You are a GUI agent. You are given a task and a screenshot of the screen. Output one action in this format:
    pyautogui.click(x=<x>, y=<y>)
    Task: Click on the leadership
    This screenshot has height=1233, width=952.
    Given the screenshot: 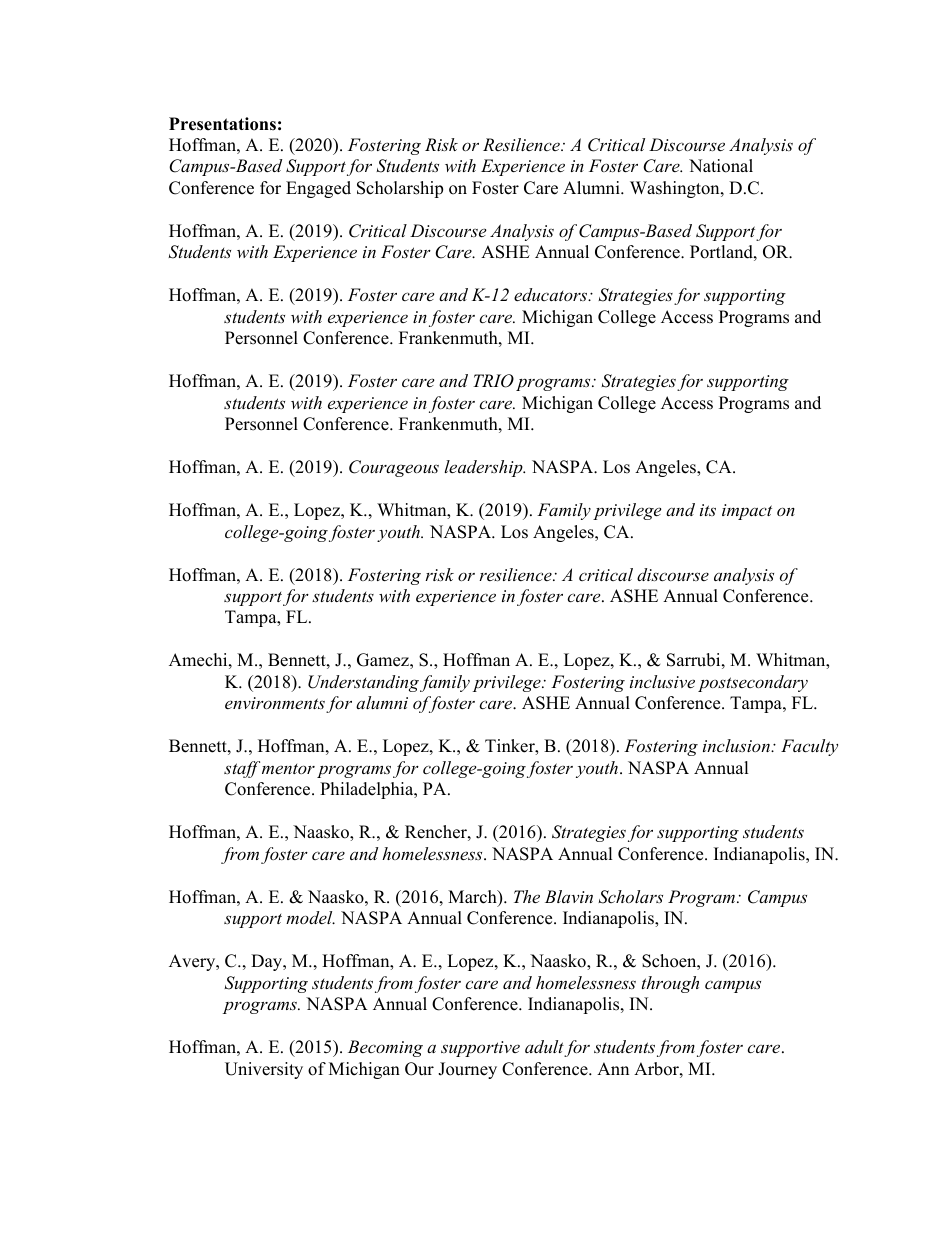 What is the action you would take?
    pyautogui.click(x=484, y=468)
